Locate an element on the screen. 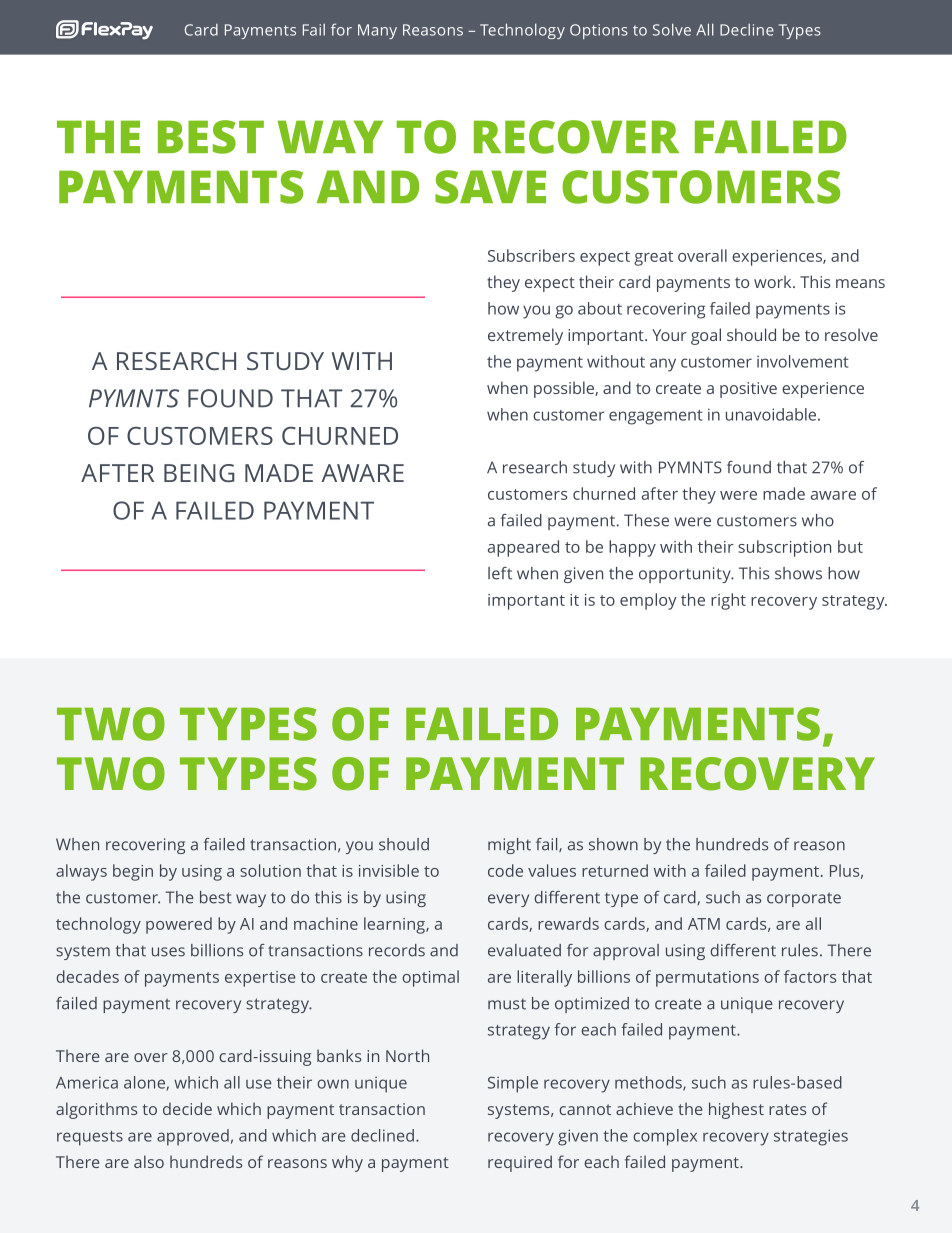 The image size is (952, 1233). code is located at coordinates (505, 870).
